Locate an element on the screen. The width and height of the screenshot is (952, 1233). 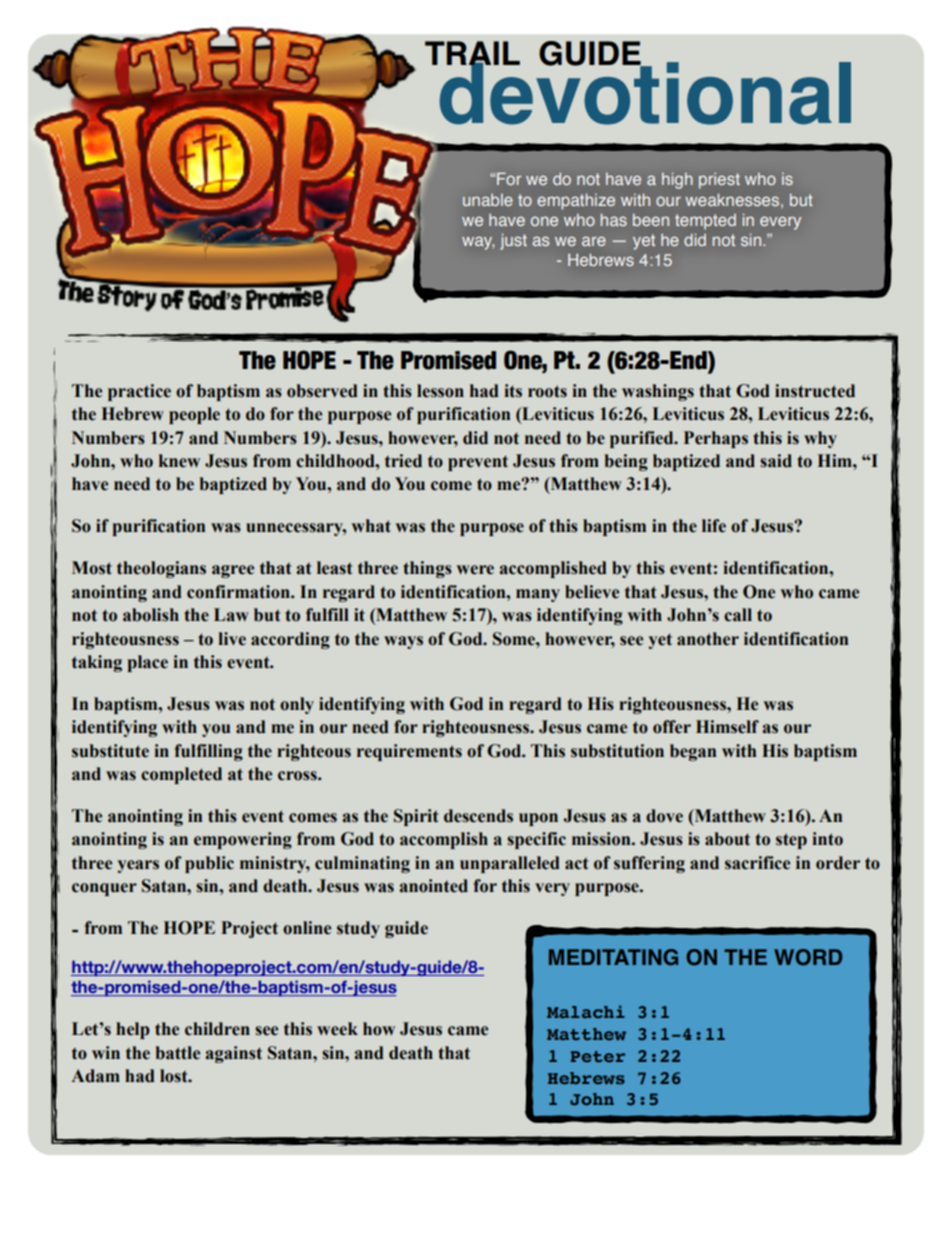
theologians is located at coordinates (161, 569).
